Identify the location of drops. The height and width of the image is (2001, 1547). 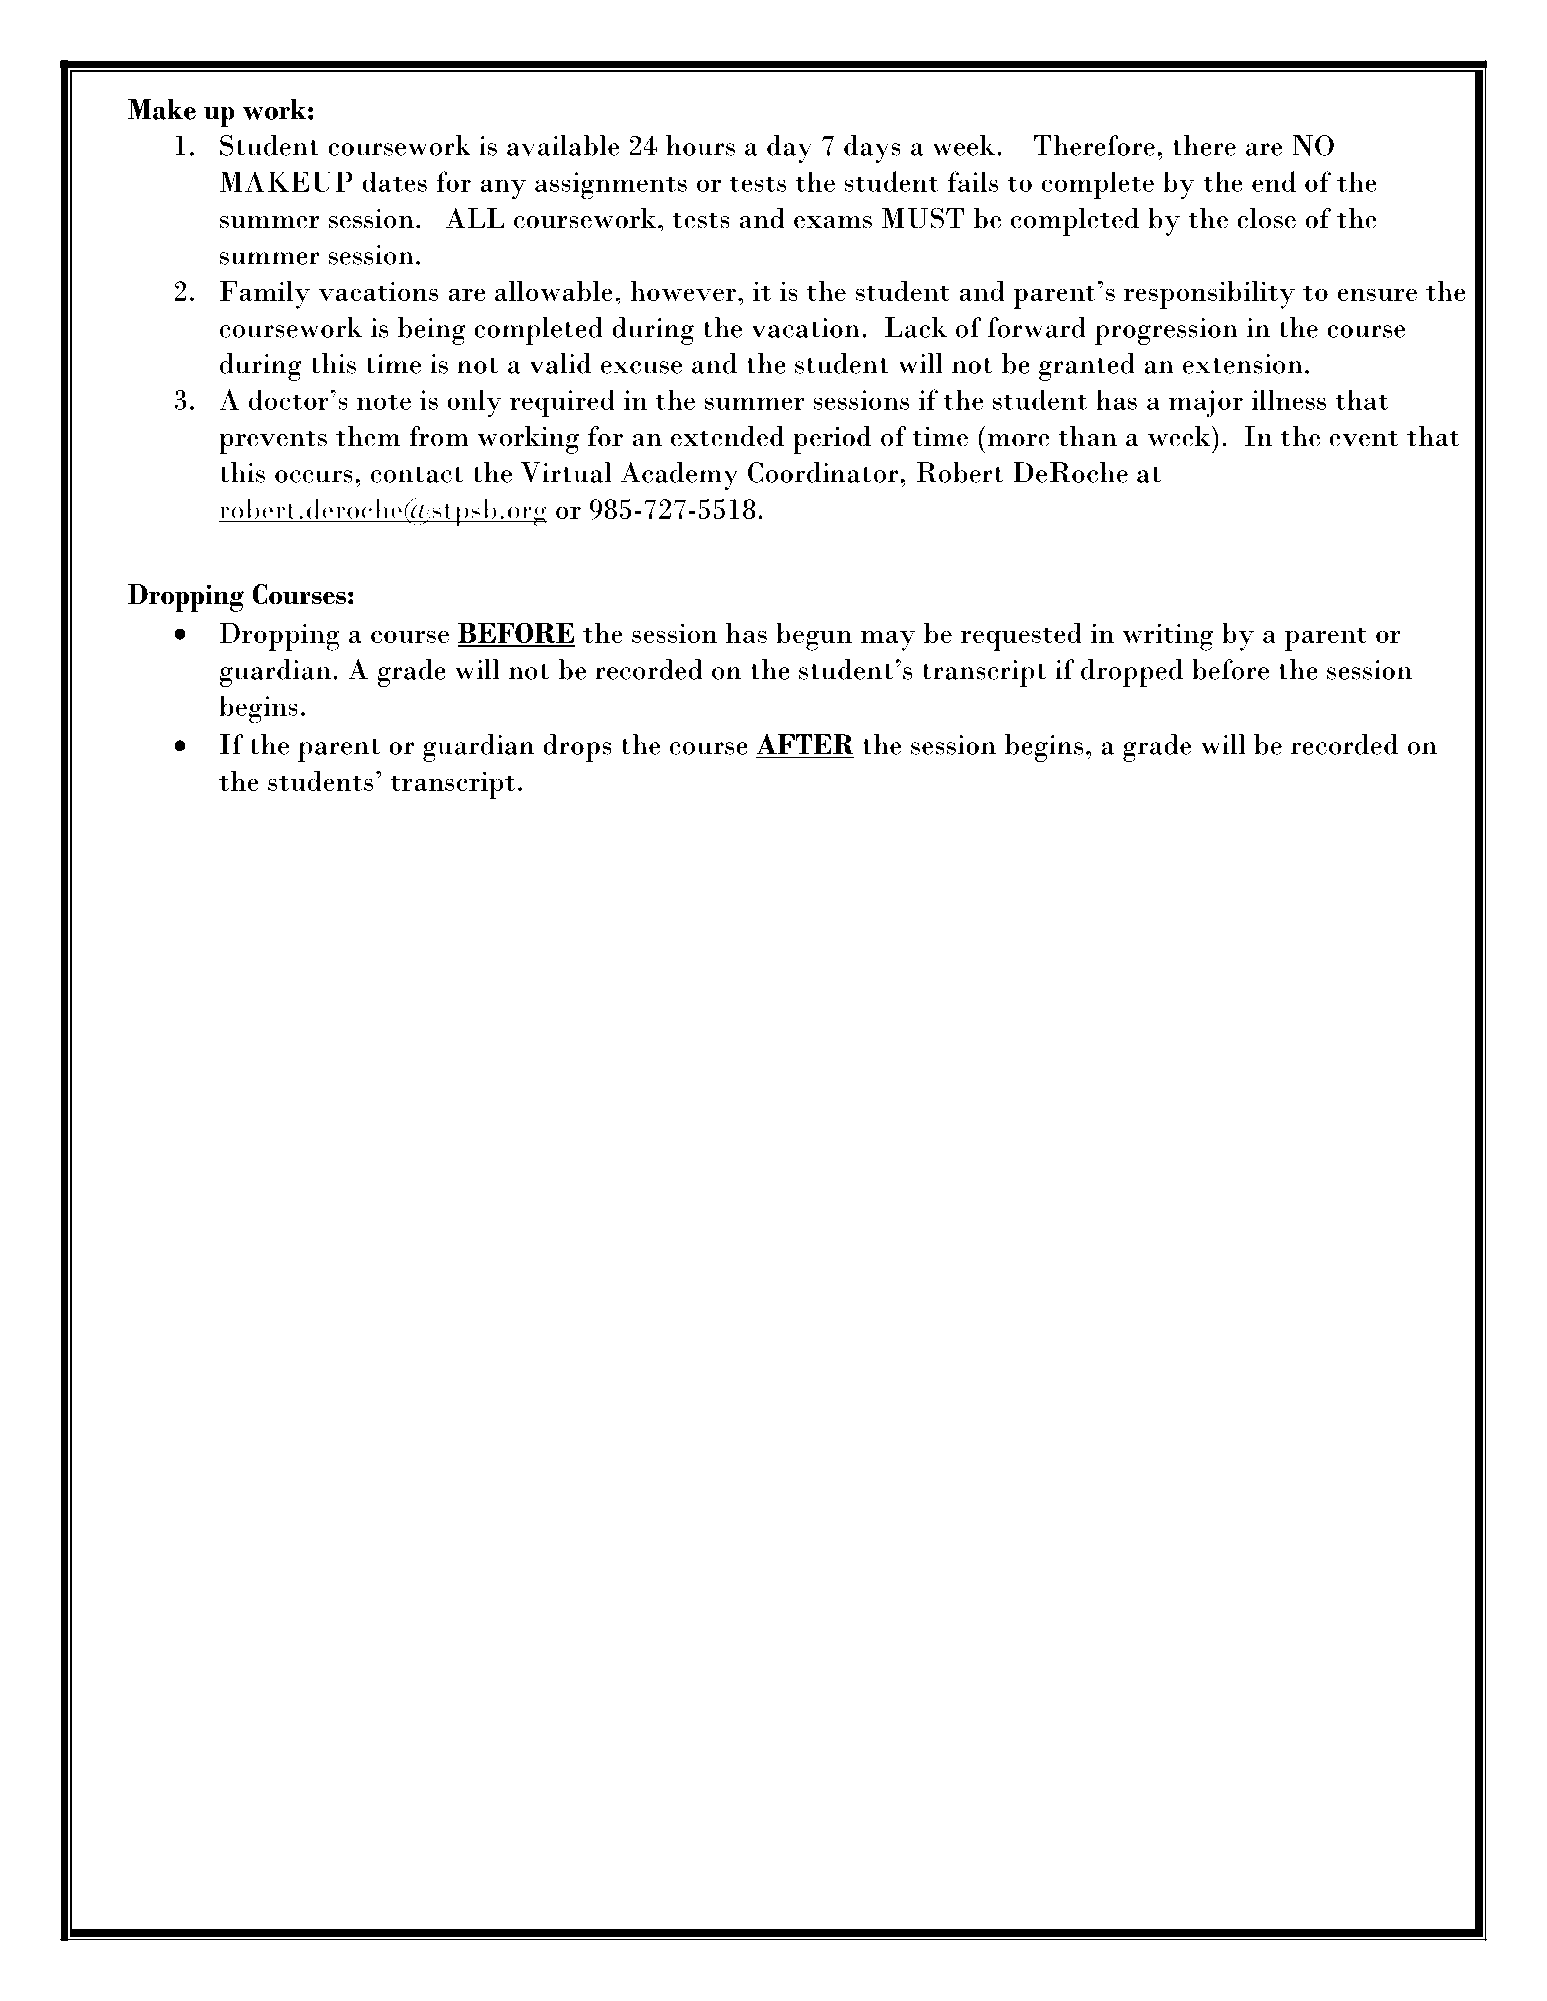
(577, 748).
